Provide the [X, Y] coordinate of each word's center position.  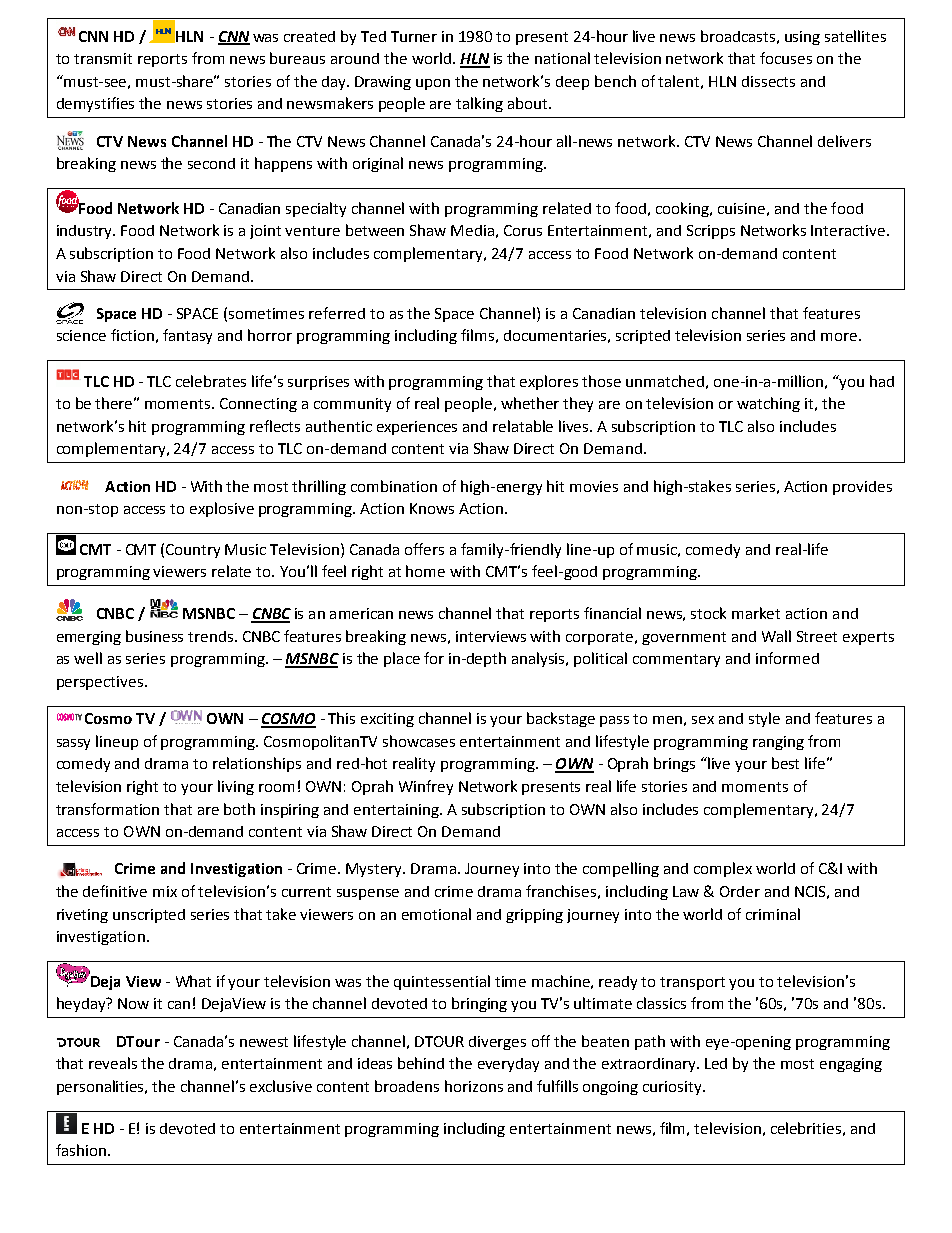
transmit [103, 58]
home [425, 571]
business [154, 636]
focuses [786, 58]
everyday [508, 1065]
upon [433, 84]
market [756, 613]
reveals [113, 1063]
